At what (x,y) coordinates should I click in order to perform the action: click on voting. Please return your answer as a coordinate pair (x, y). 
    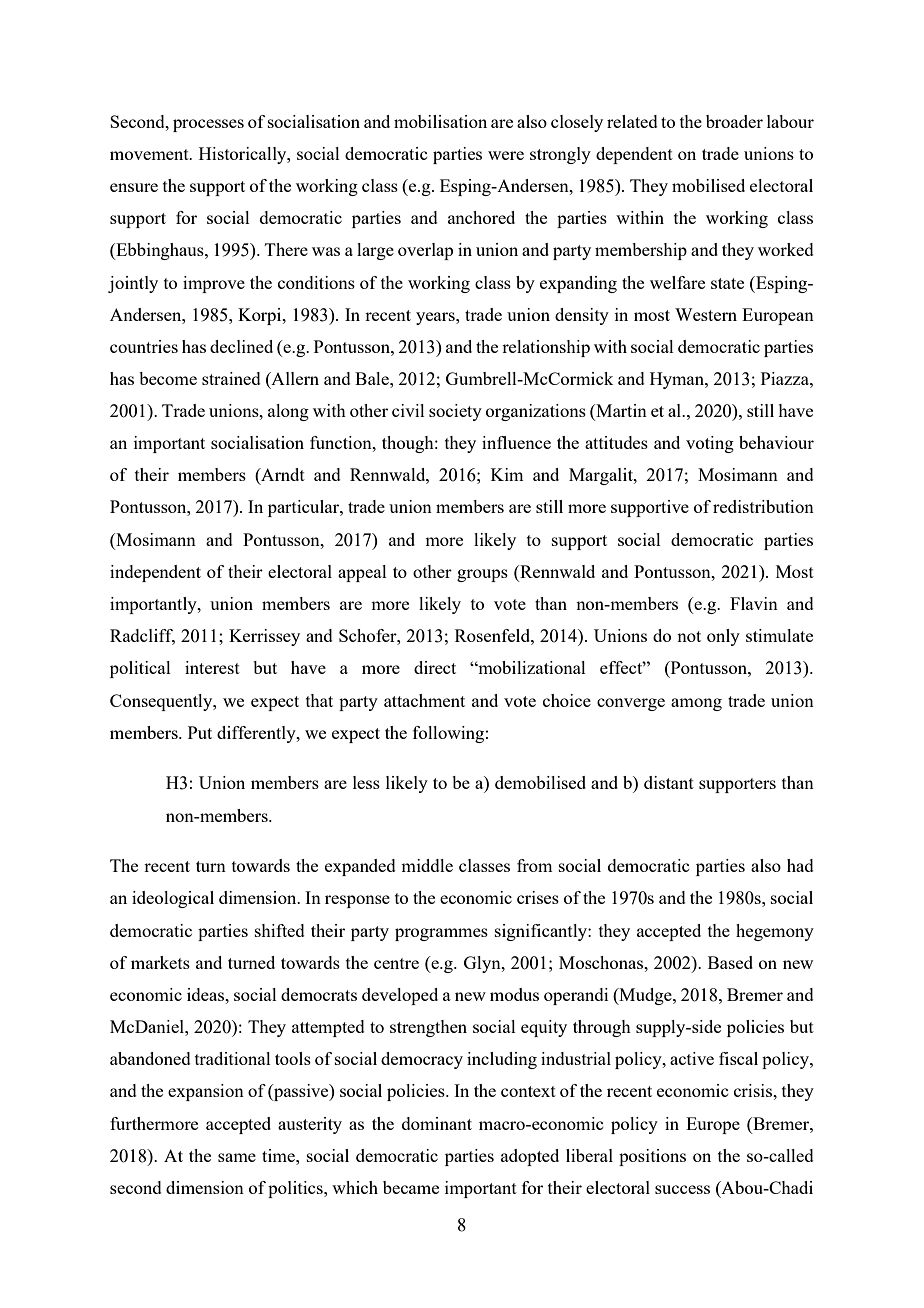
    Looking at the image, I should click on (710, 444).
